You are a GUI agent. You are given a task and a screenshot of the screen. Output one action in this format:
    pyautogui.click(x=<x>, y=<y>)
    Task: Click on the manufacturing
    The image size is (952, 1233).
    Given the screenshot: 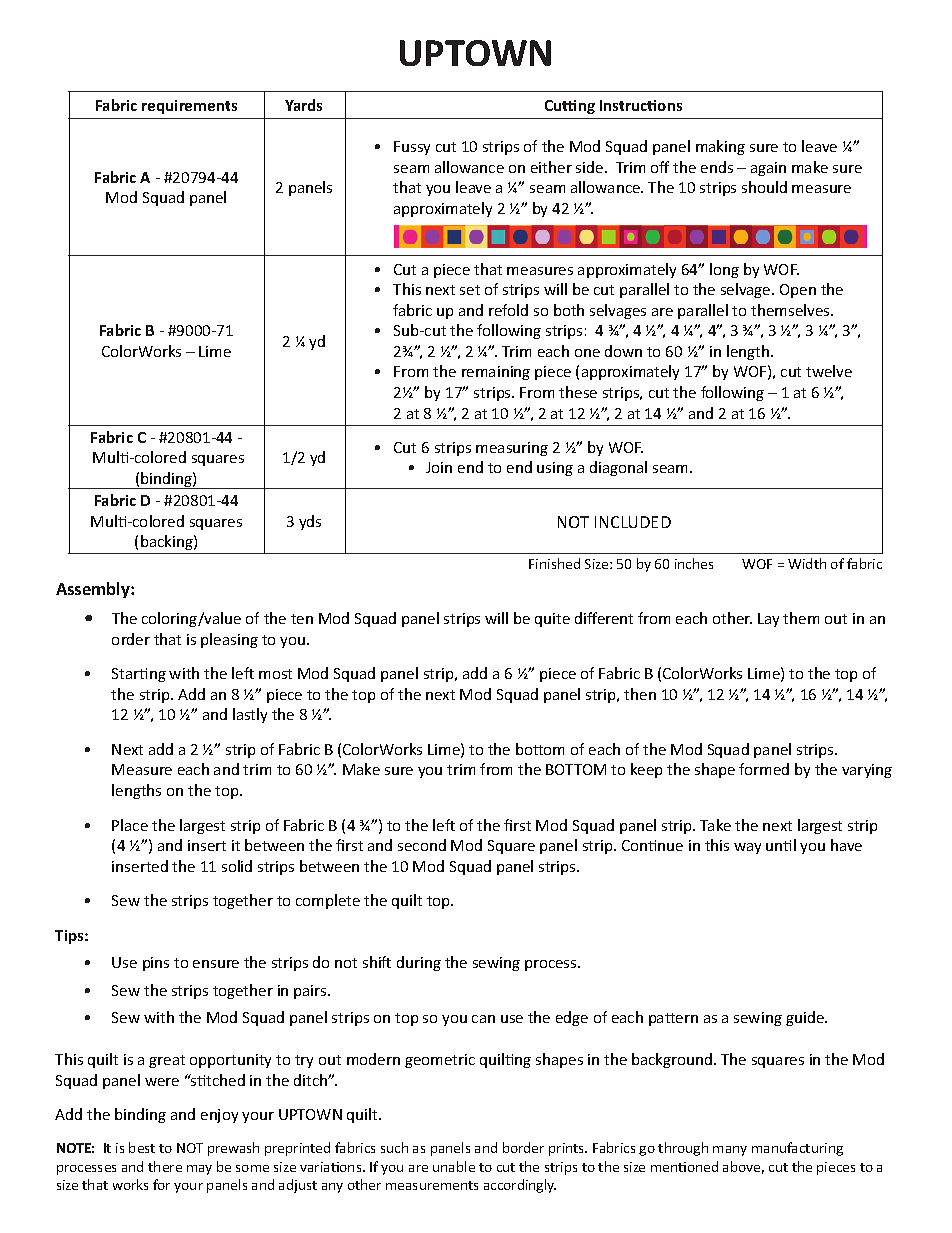 What is the action you would take?
    pyautogui.click(x=797, y=1149)
